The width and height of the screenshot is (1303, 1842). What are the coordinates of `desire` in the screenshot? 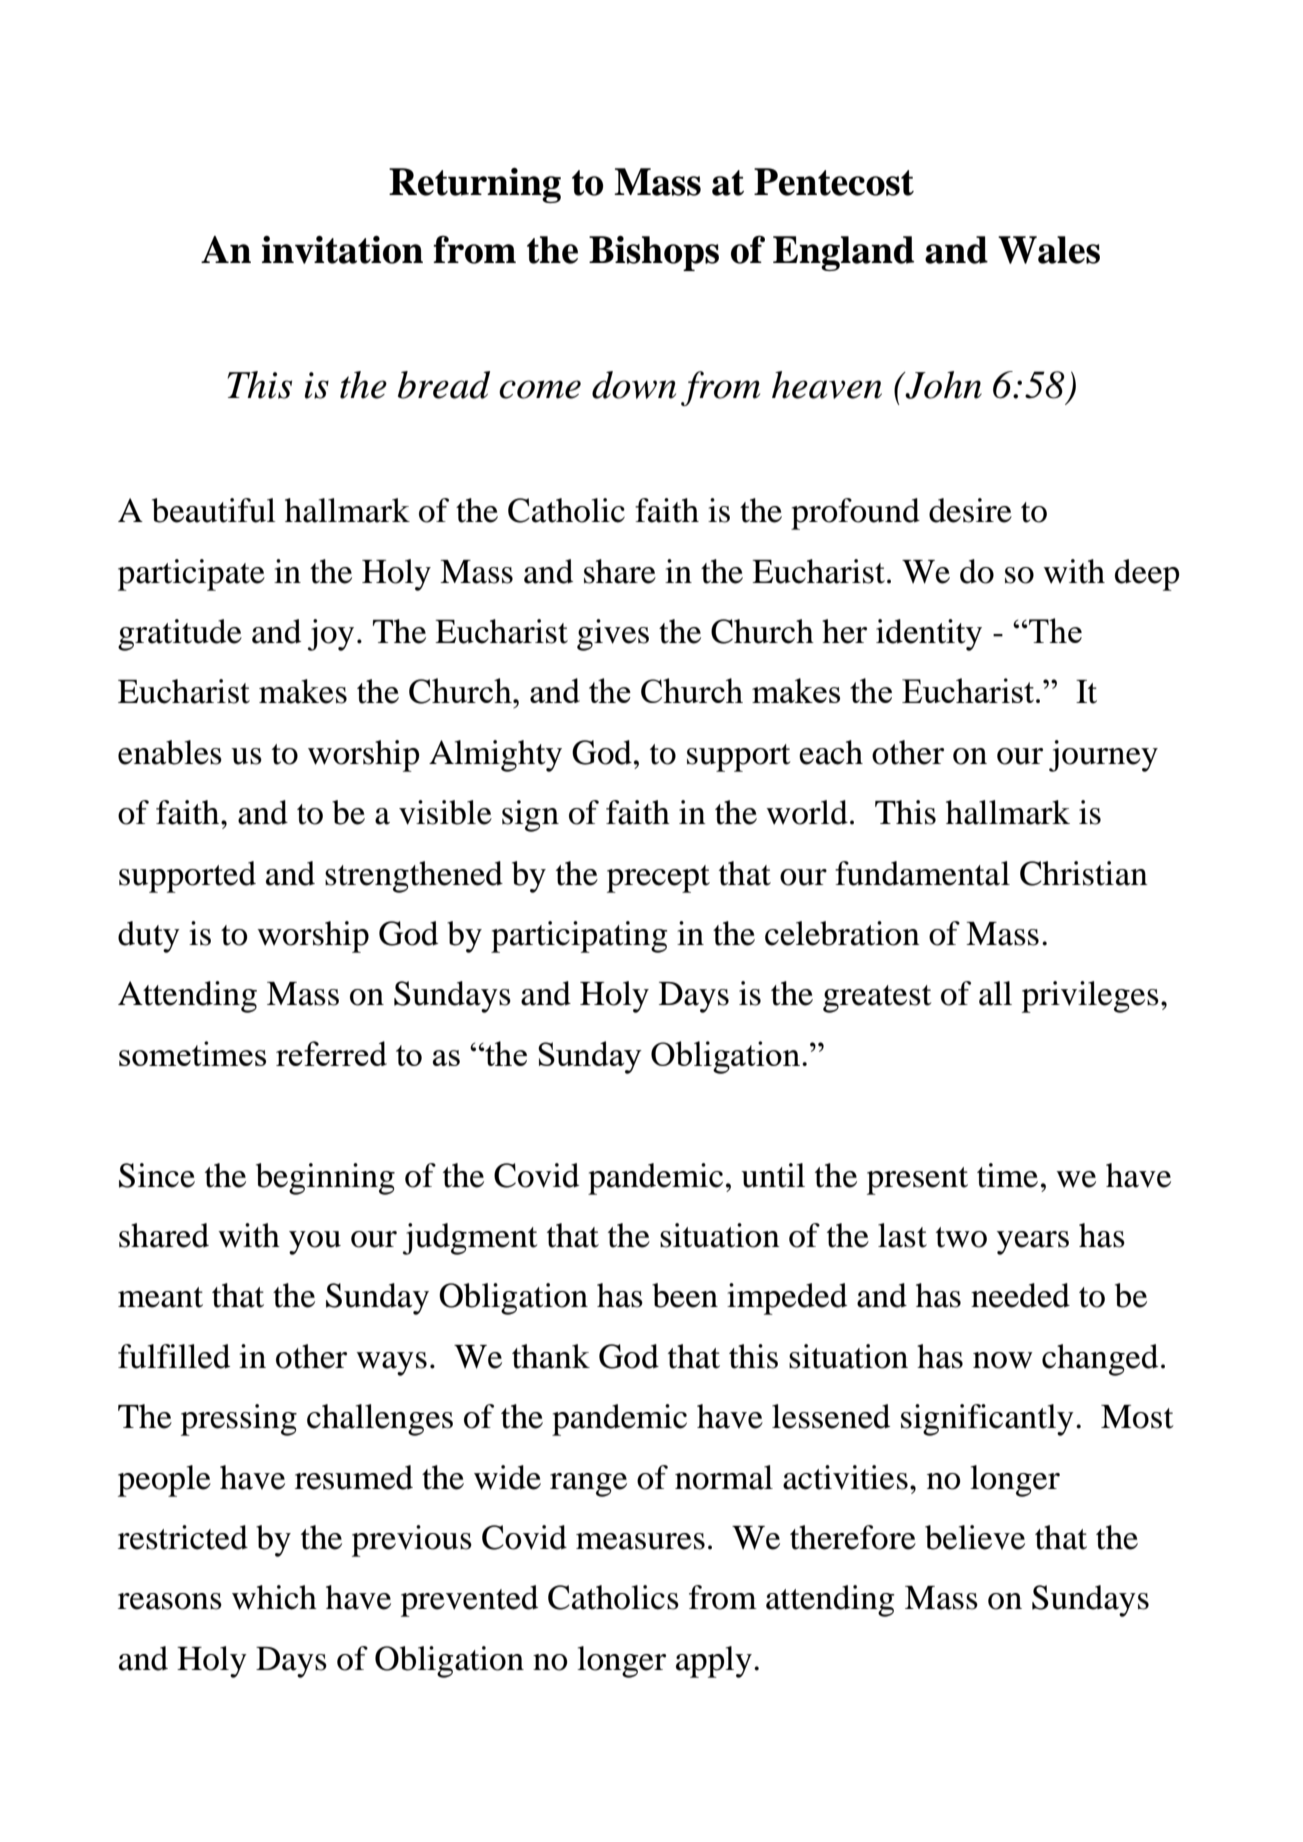 It's located at (970, 510).
